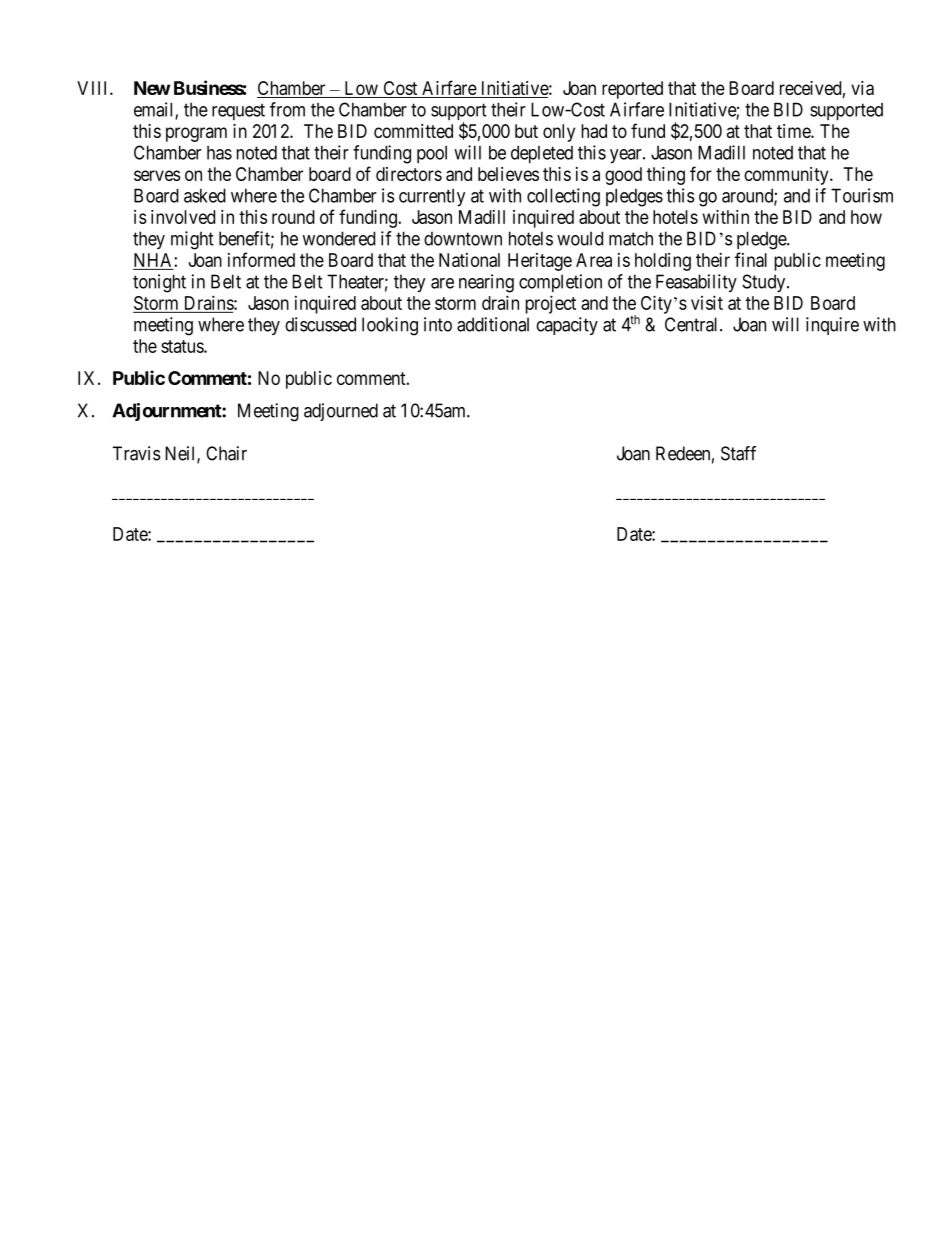  Describe the element at coordinates (862, 88) in the page. I see `via` at that location.
